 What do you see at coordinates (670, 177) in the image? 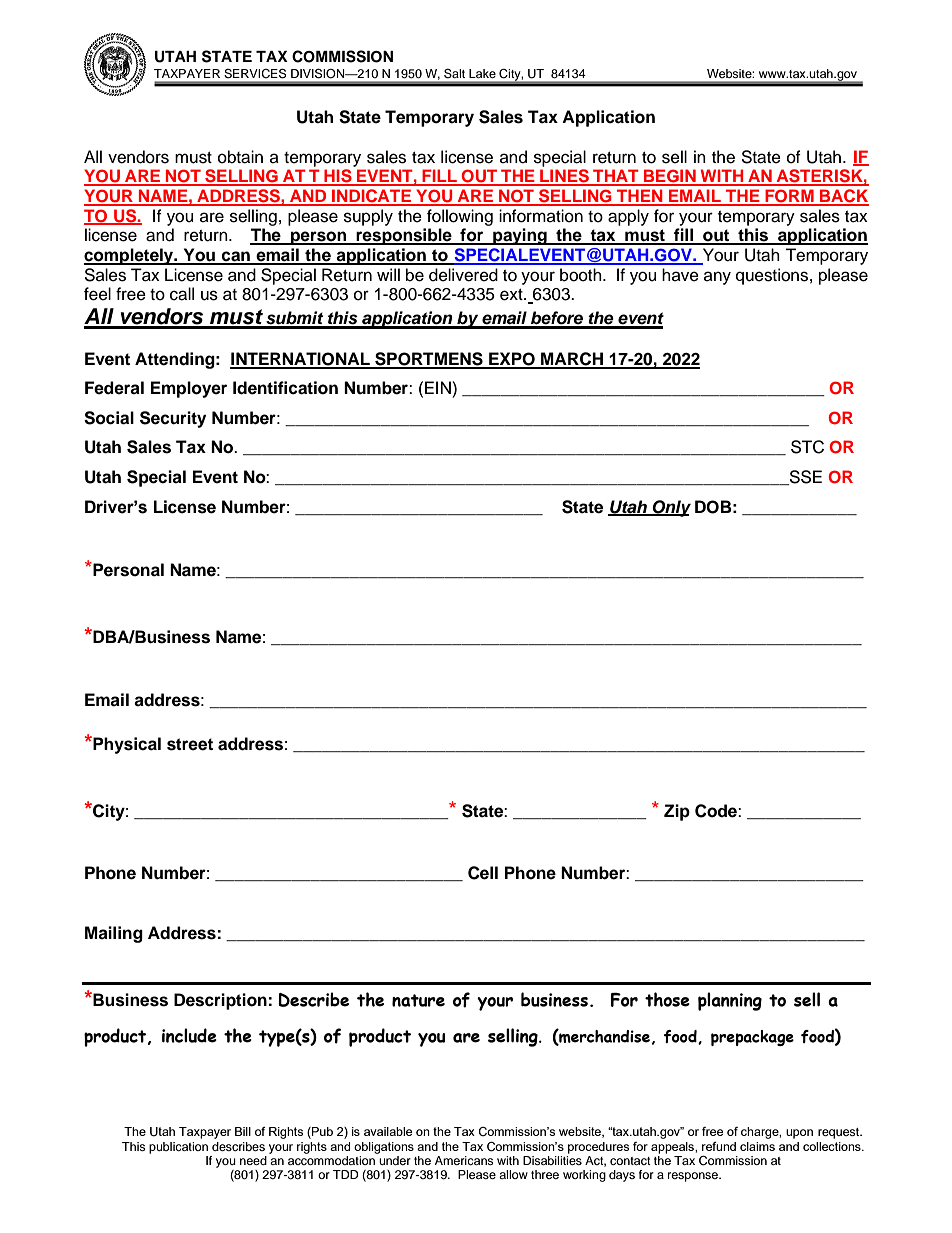
I see `BEGIN` at bounding box center [670, 177].
